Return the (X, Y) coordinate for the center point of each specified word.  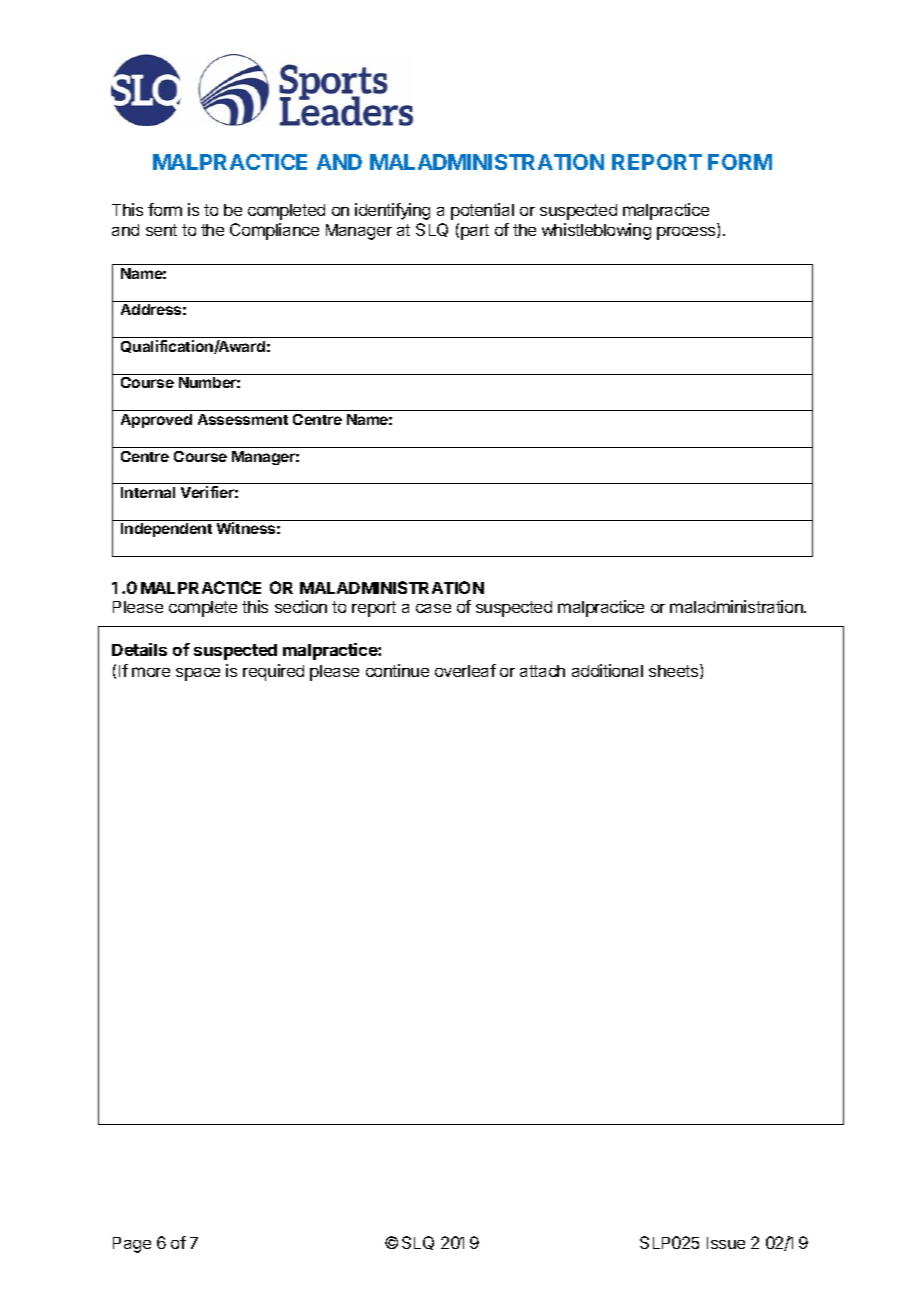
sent (161, 230)
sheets (675, 671)
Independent (166, 530)
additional (607, 670)
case (433, 608)
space (198, 674)
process (687, 233)
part (475, 232)
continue (397, 670)
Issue (726, 1243)
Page (132, 1245)
